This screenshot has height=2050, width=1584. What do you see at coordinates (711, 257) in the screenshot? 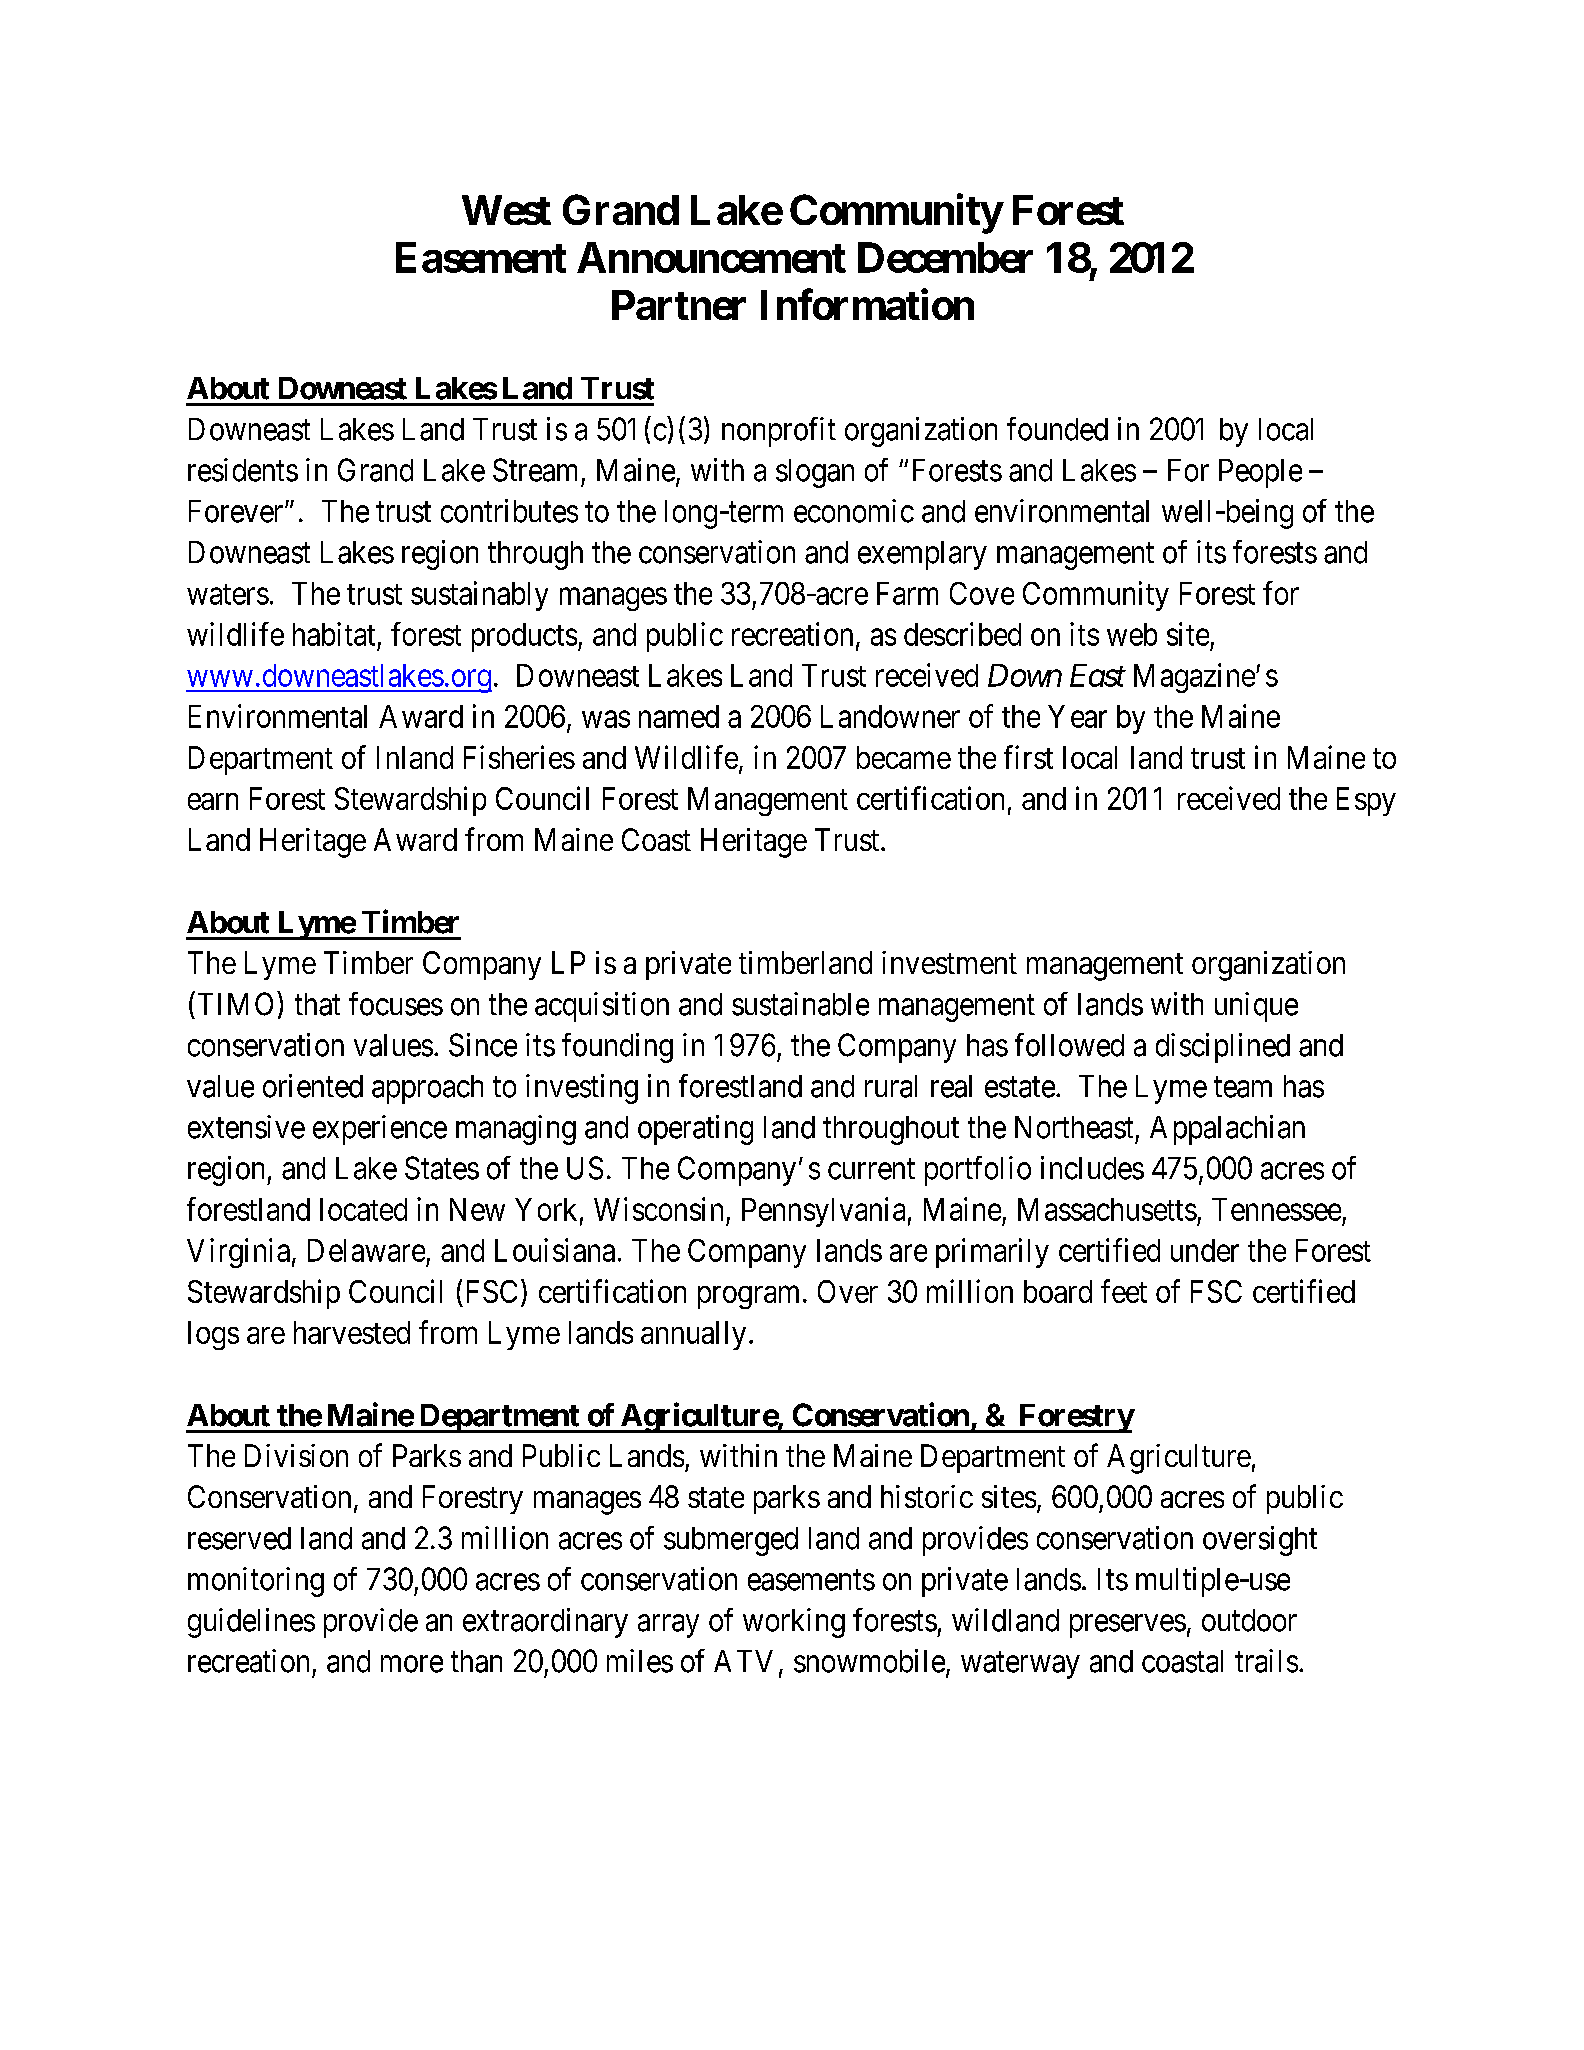
I see `Announcement` at bounding box center [711, 257].
